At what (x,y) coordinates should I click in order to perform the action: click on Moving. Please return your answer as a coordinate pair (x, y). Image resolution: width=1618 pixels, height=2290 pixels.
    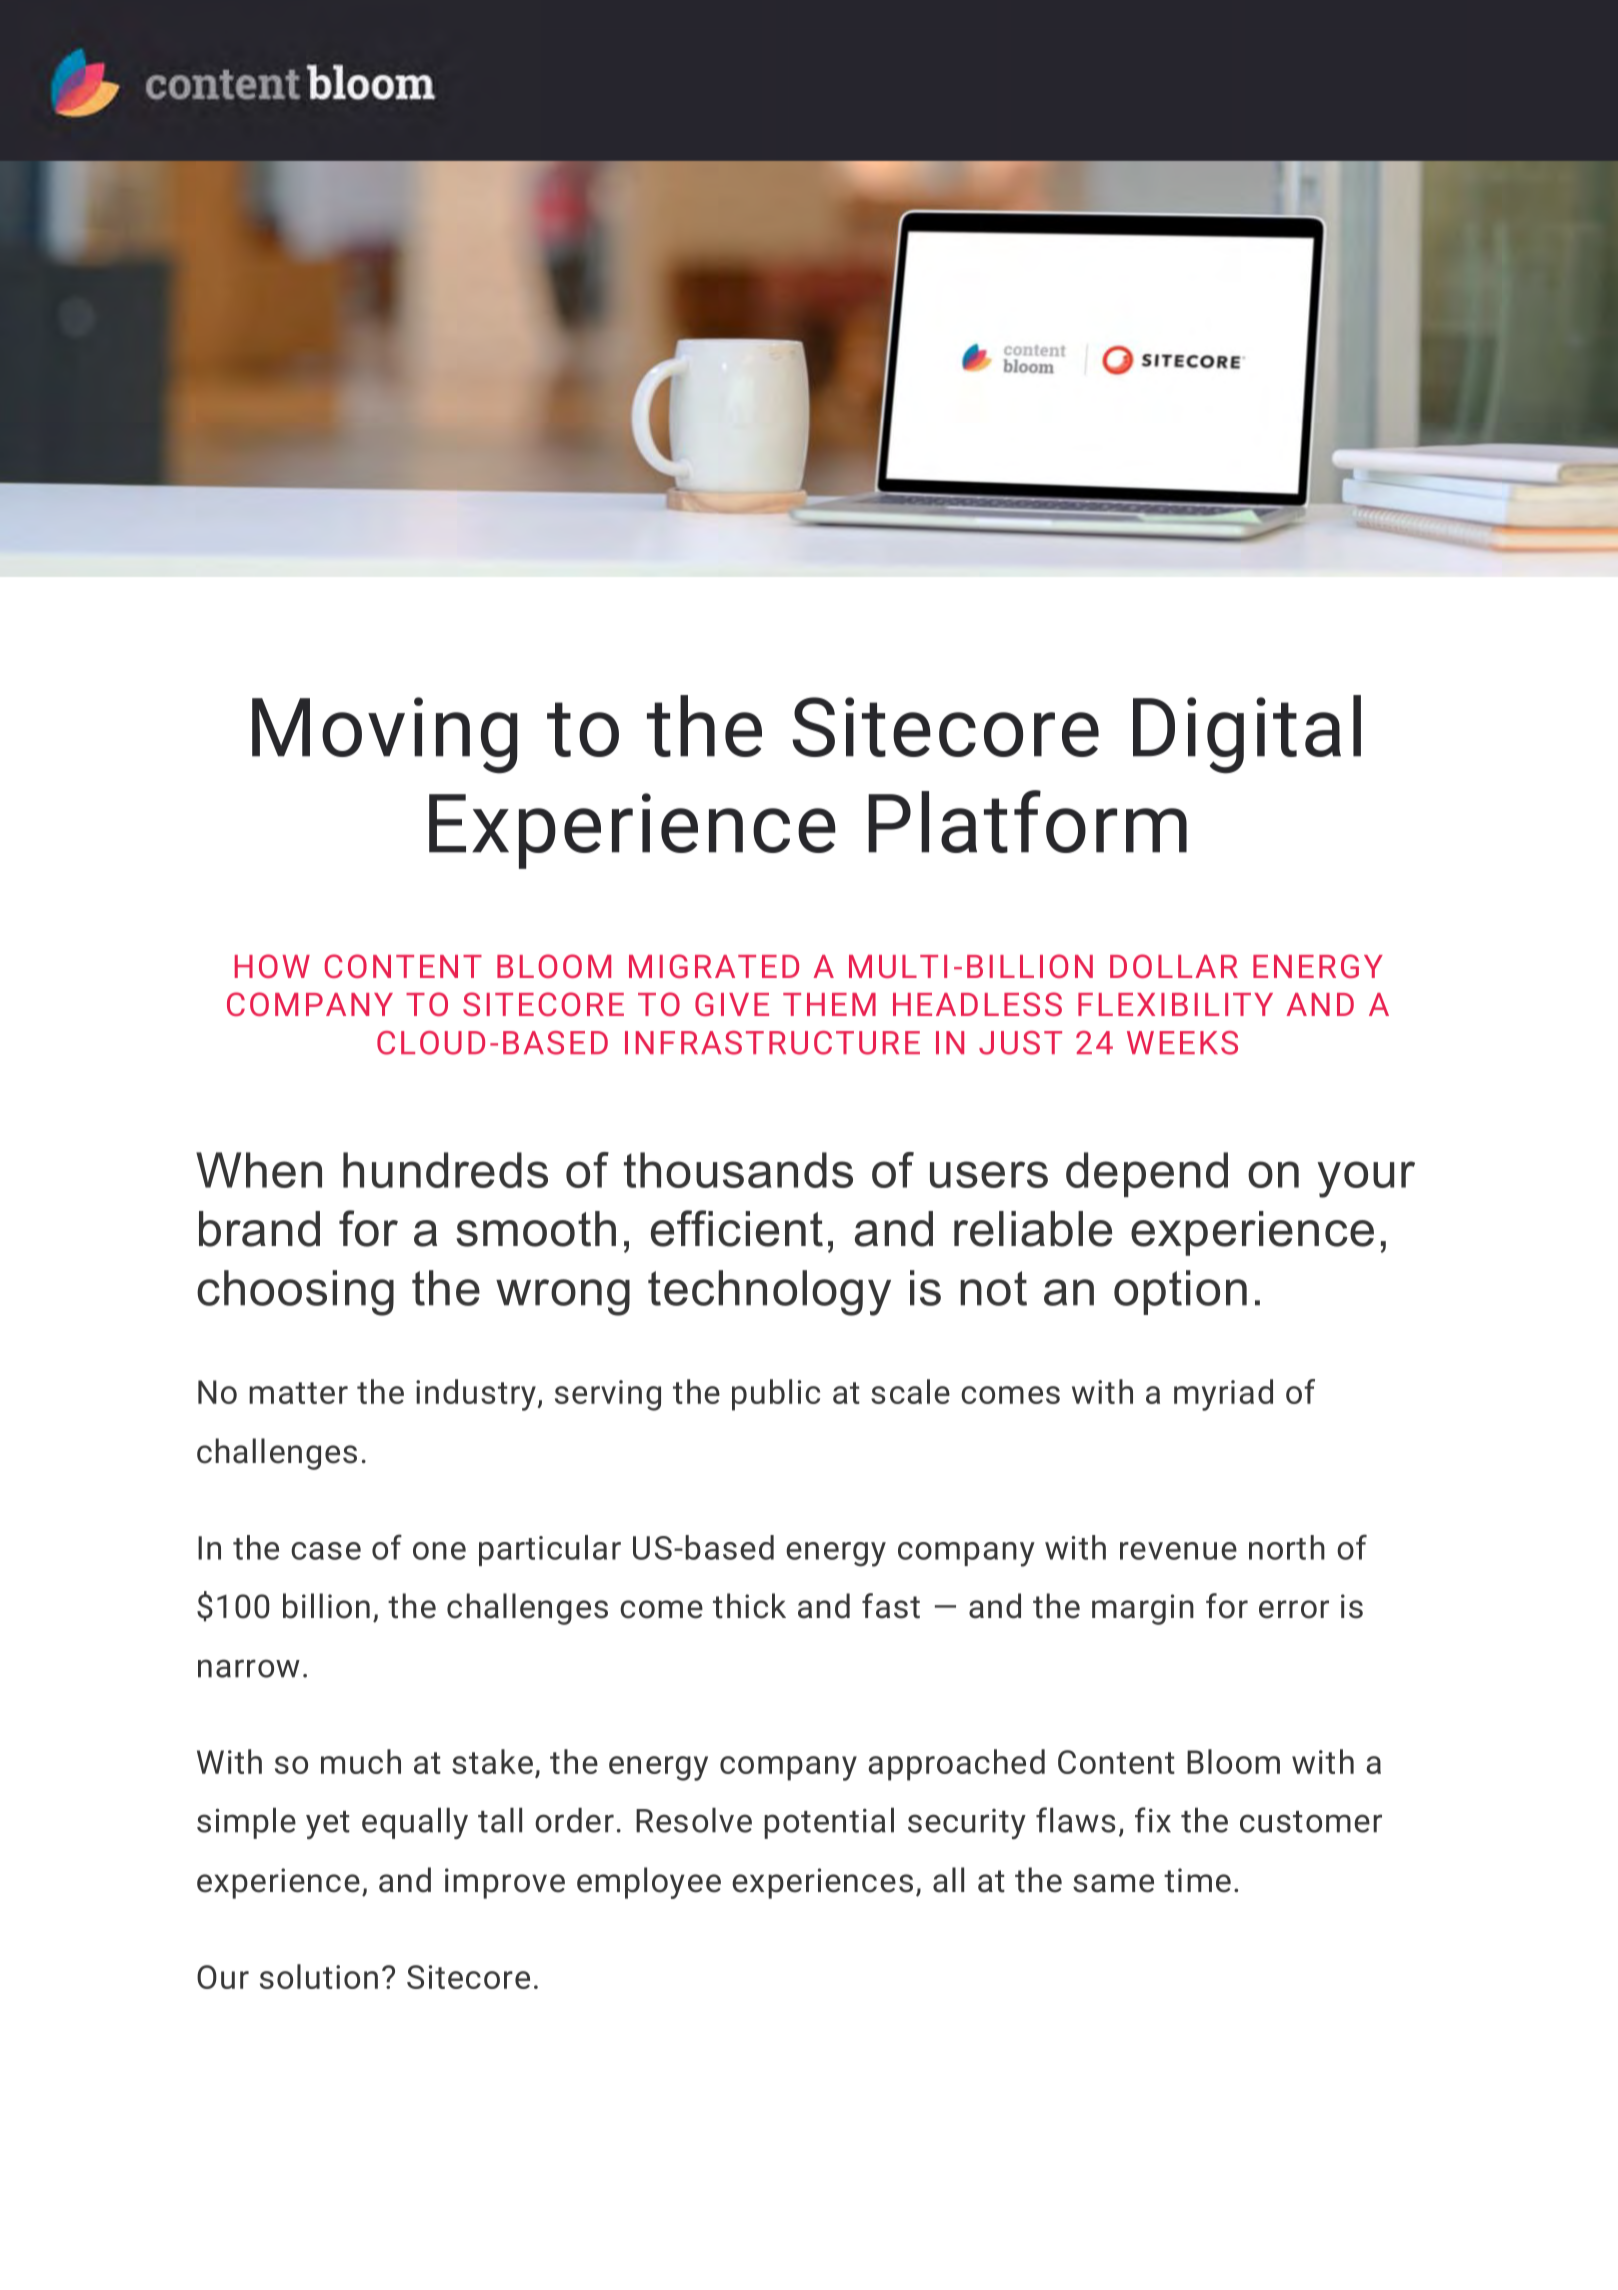
    Looking at the image, I should click on (385, 735).
